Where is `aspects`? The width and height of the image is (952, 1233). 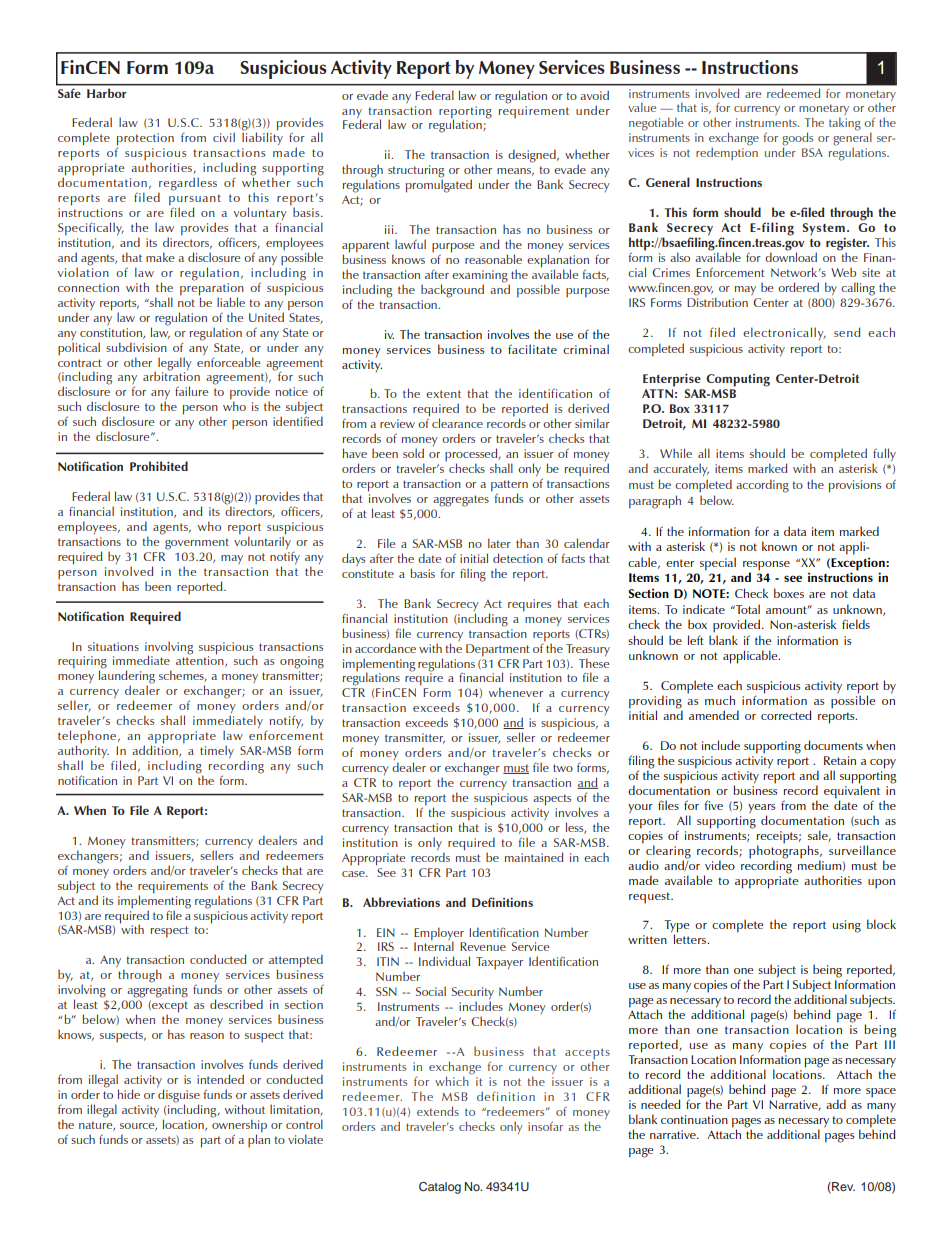 aspects is located at coordinates (552, 800).
